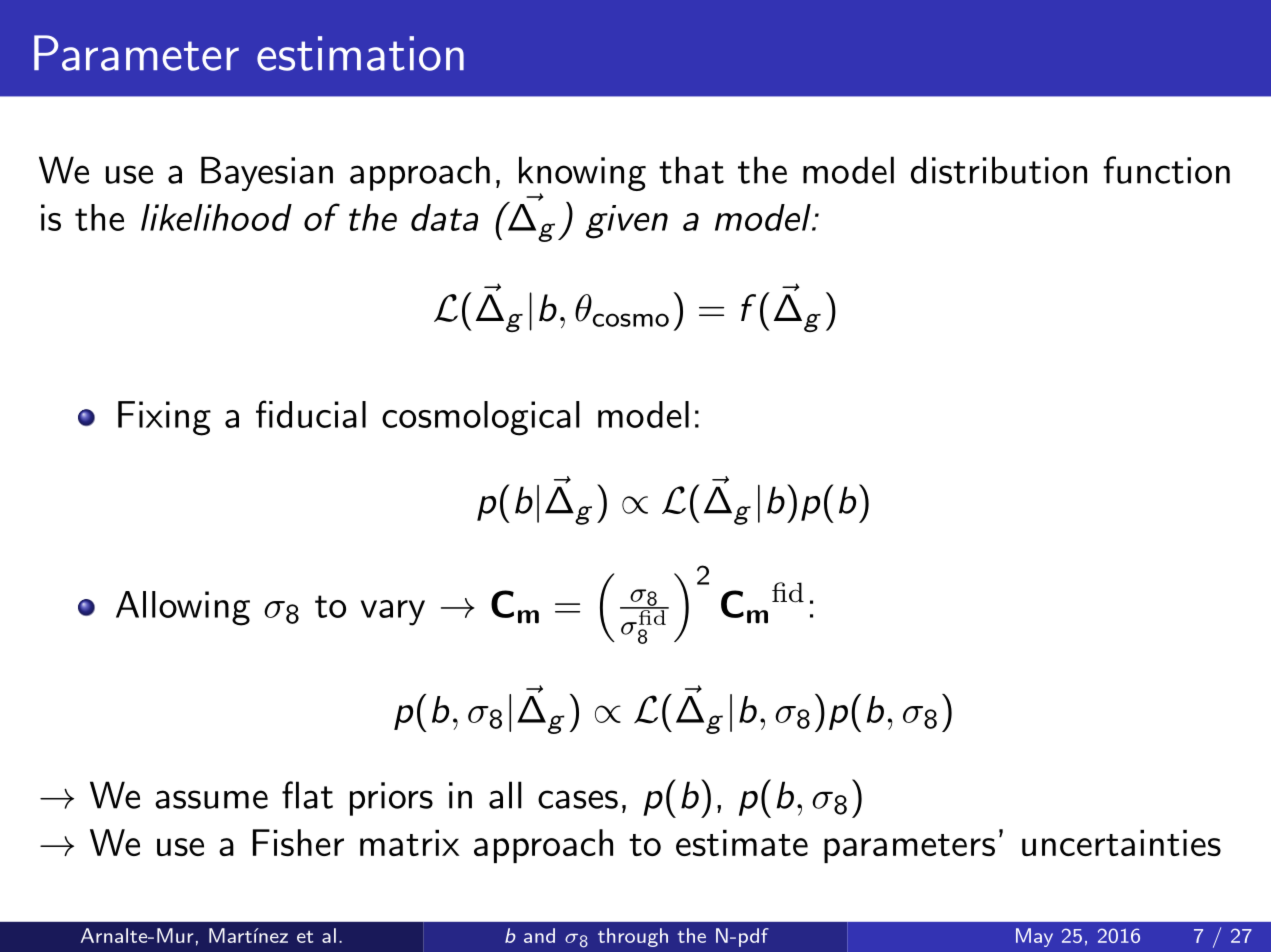  Describe the element at coordinates (444, 217) in the screenshot. I see `data` at that location.
